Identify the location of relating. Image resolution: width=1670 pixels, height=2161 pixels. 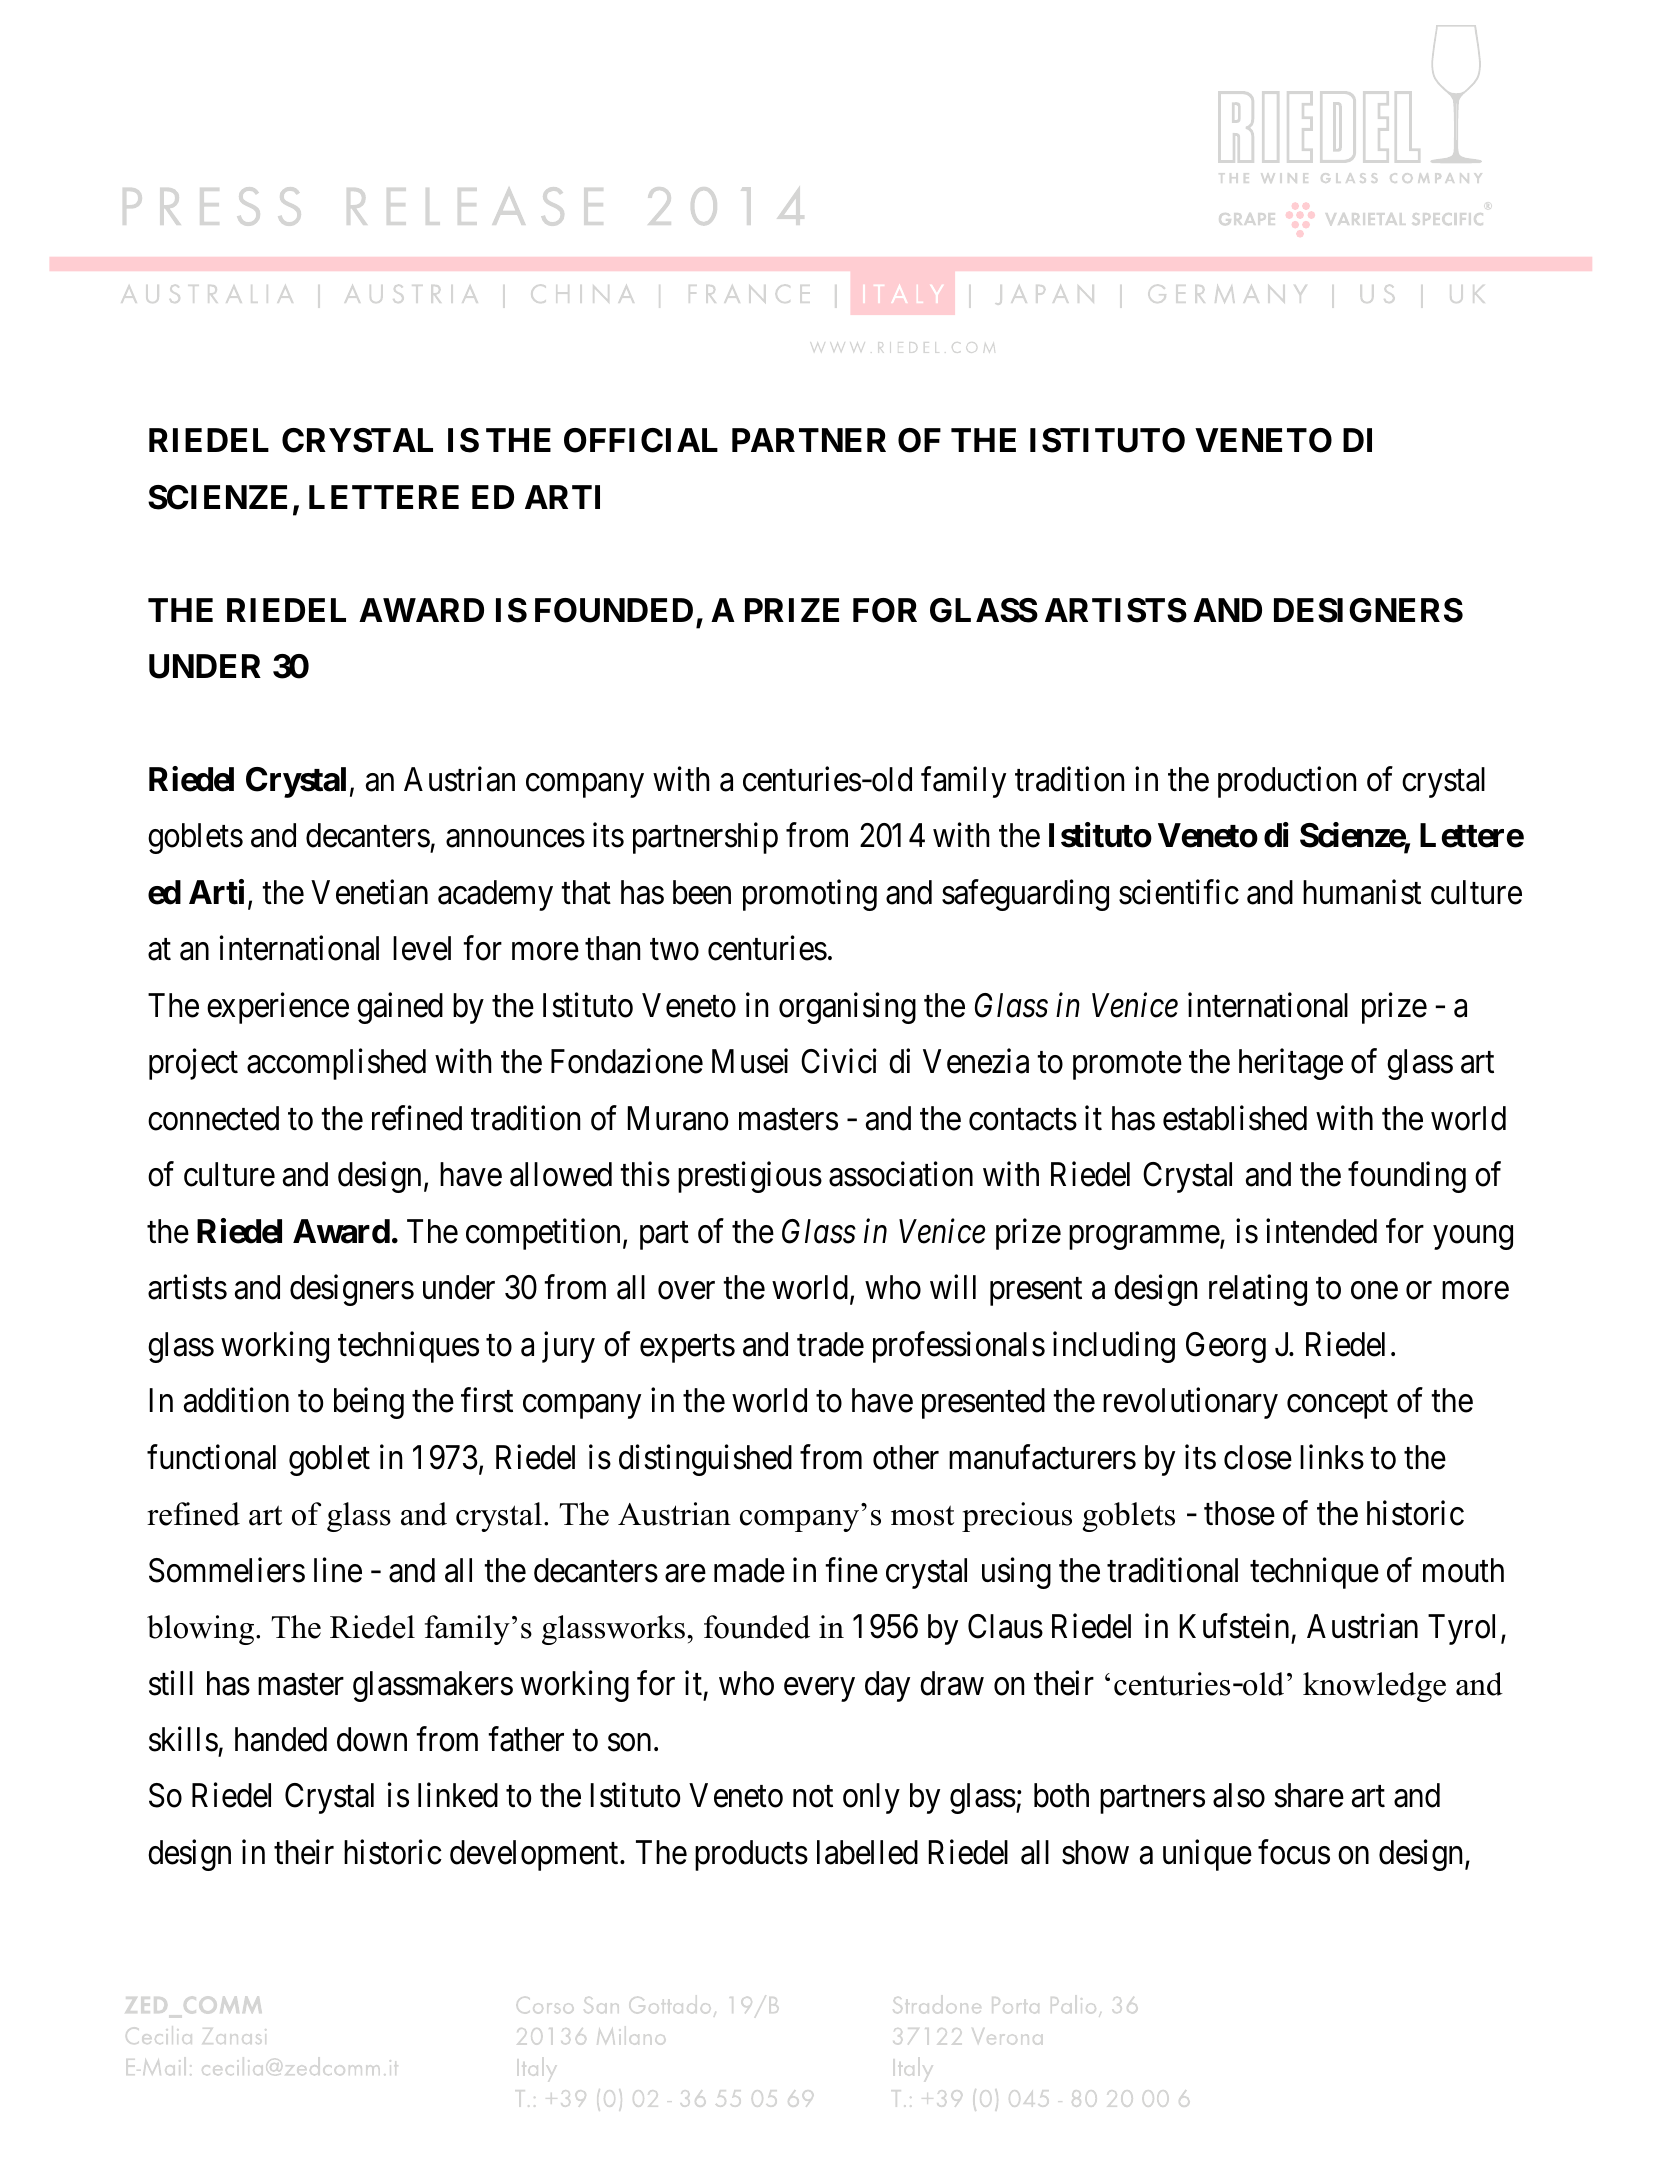
(1258, 1290).
